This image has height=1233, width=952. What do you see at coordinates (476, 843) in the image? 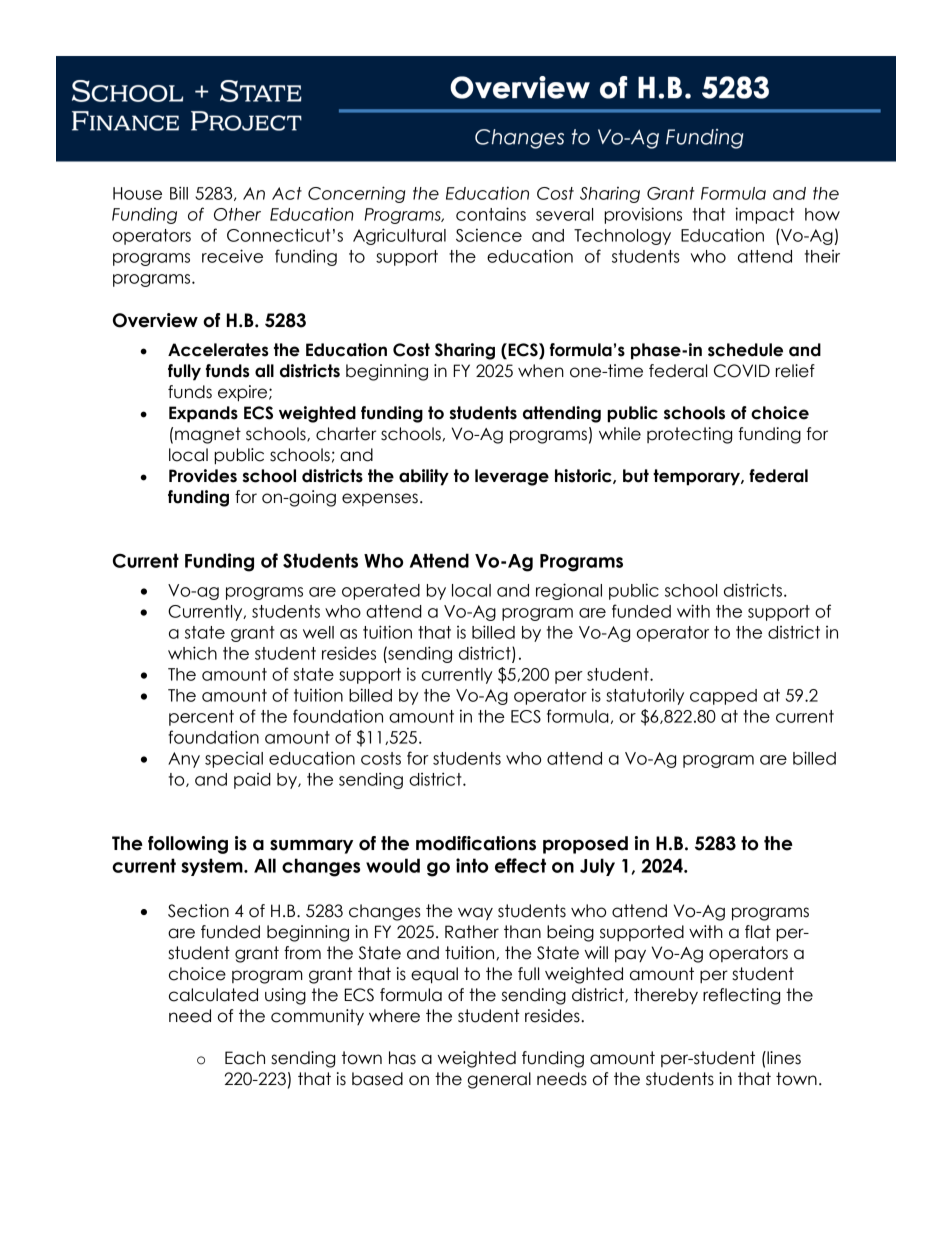
I see `modifications` at bounding box center [476, 843].
